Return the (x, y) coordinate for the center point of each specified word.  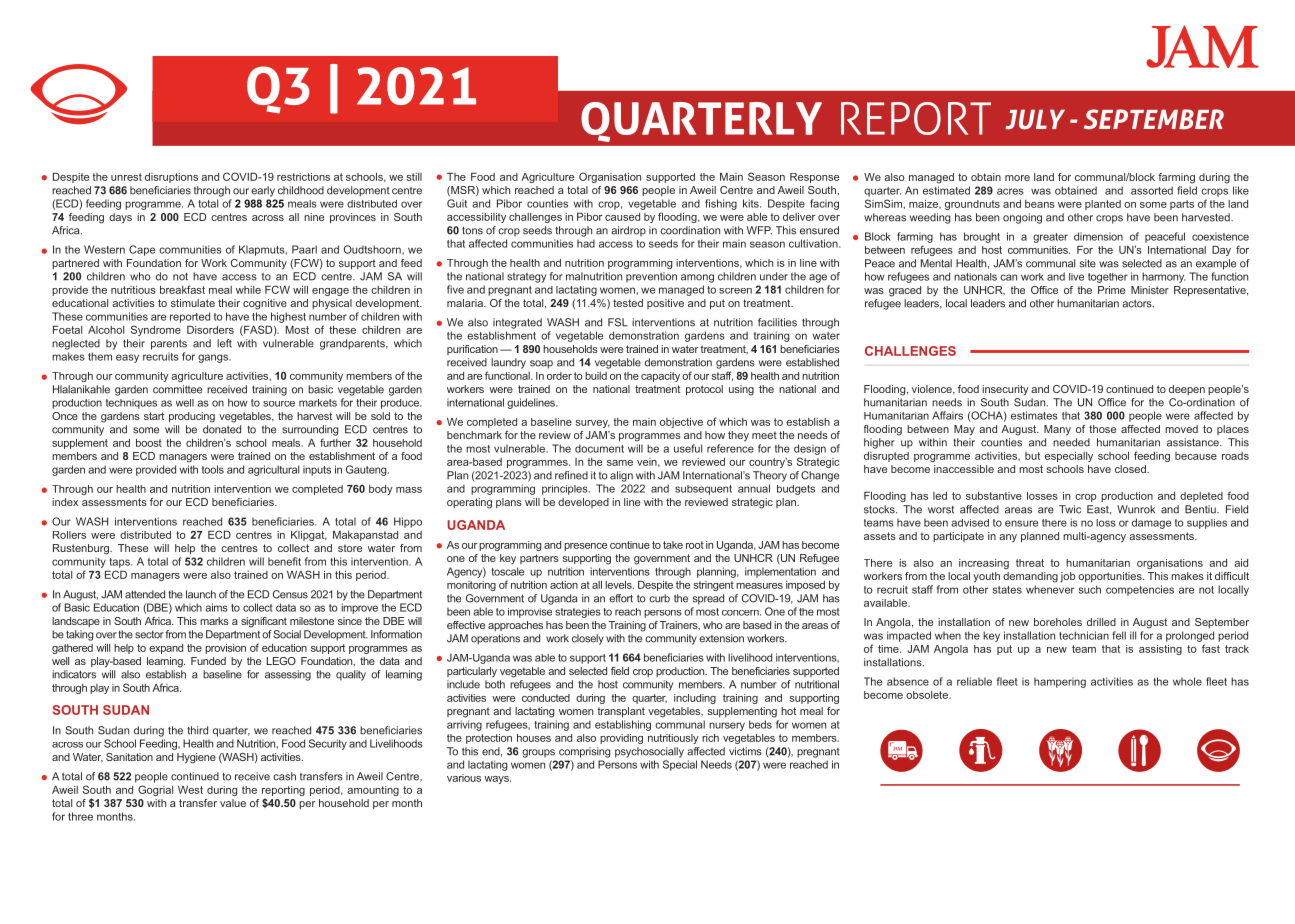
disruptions (171, 178)
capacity (660, 377)
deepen (1187, 390)
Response (814, 178)
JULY (1035, 119)
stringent (713, 586)
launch (201, 594)
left (224, 343)
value (233, 803)
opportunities (1111, 577)
